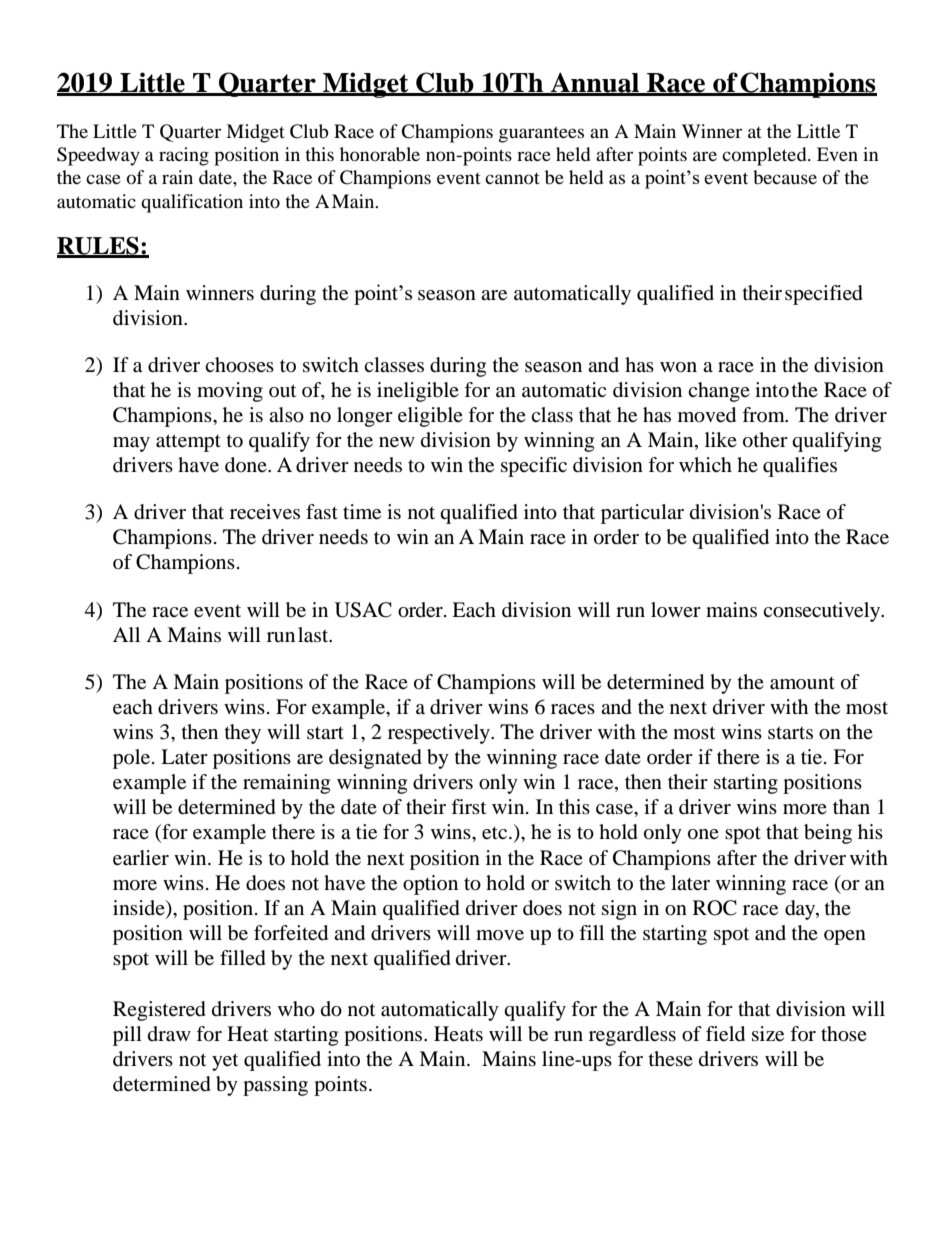 The height and width of the screenshot is (1233, 952). What do you see at coordinates (225, 1062) in the screenshot?
I see `yet` at bounding box center [225, 1062].
